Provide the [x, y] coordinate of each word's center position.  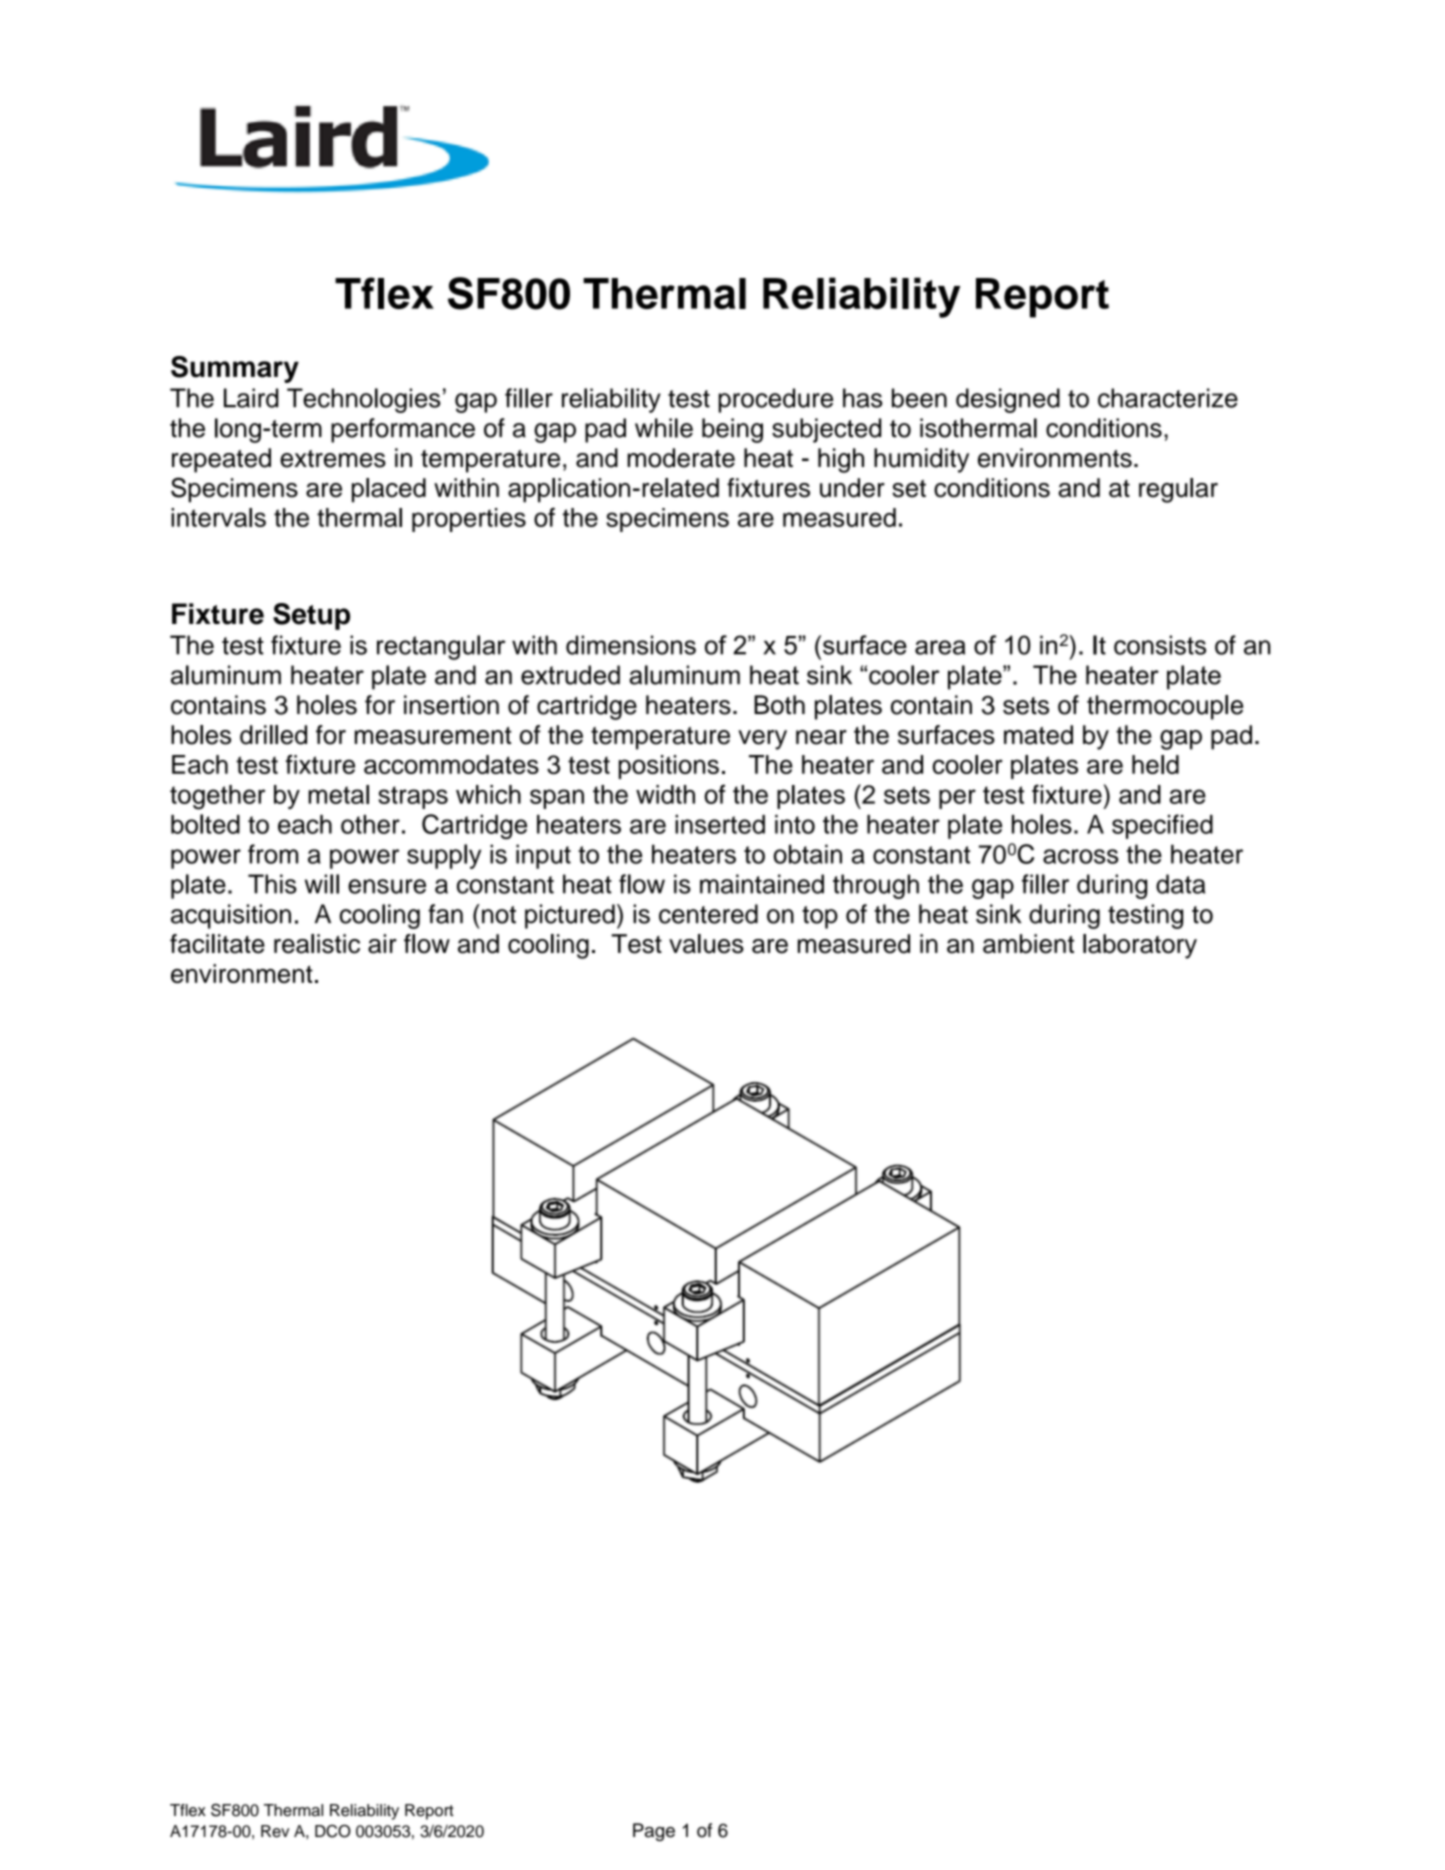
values [706, 944]
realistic [317, 944]
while [664, 428]
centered [708, 914]
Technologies [364, 400]
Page [654, 1832]
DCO [333, 1831]
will [322, 884]
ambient [1028, 944]
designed [1008, 400]
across [1080, 856]
